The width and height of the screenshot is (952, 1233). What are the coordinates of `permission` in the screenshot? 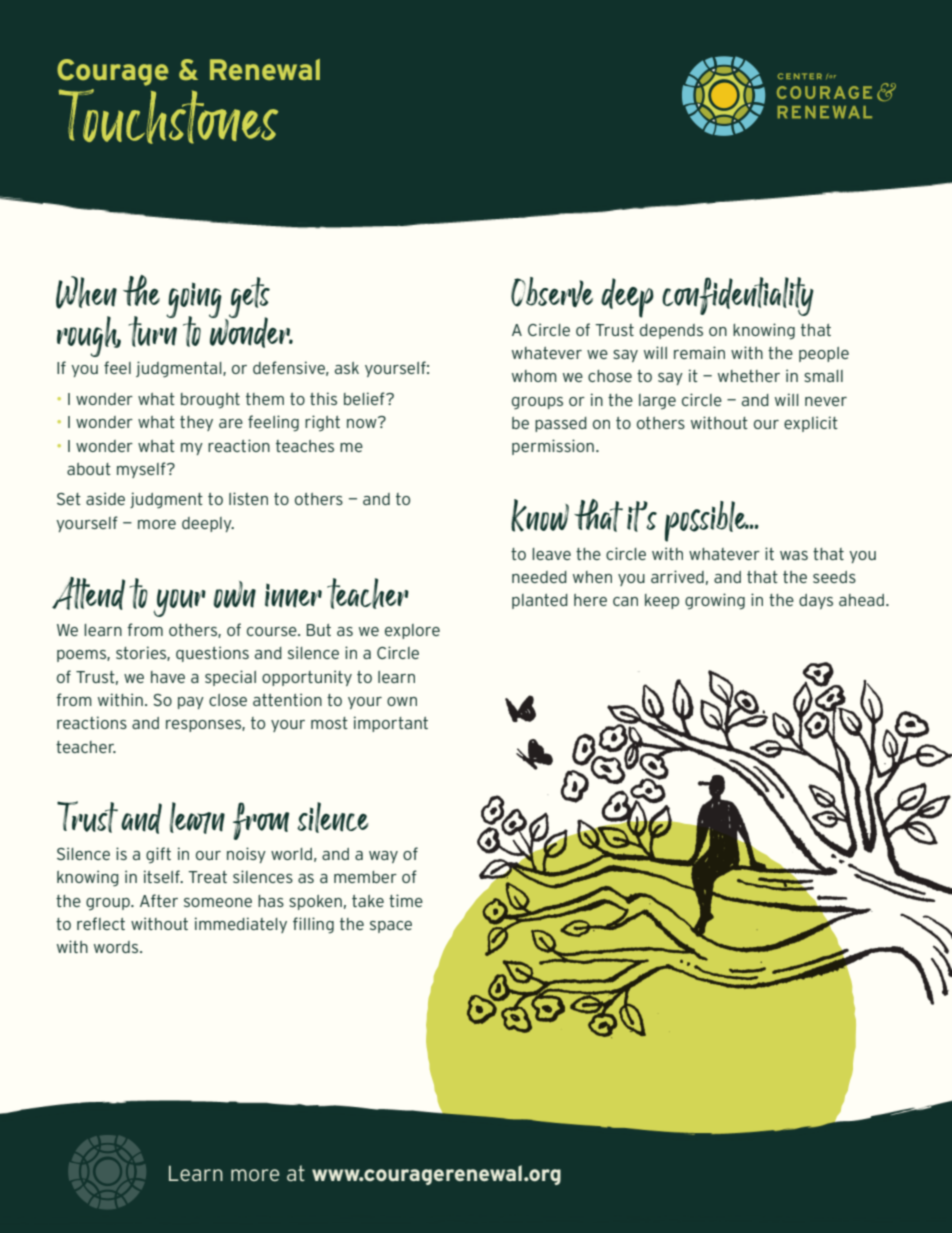 It's located at (553, 447).
